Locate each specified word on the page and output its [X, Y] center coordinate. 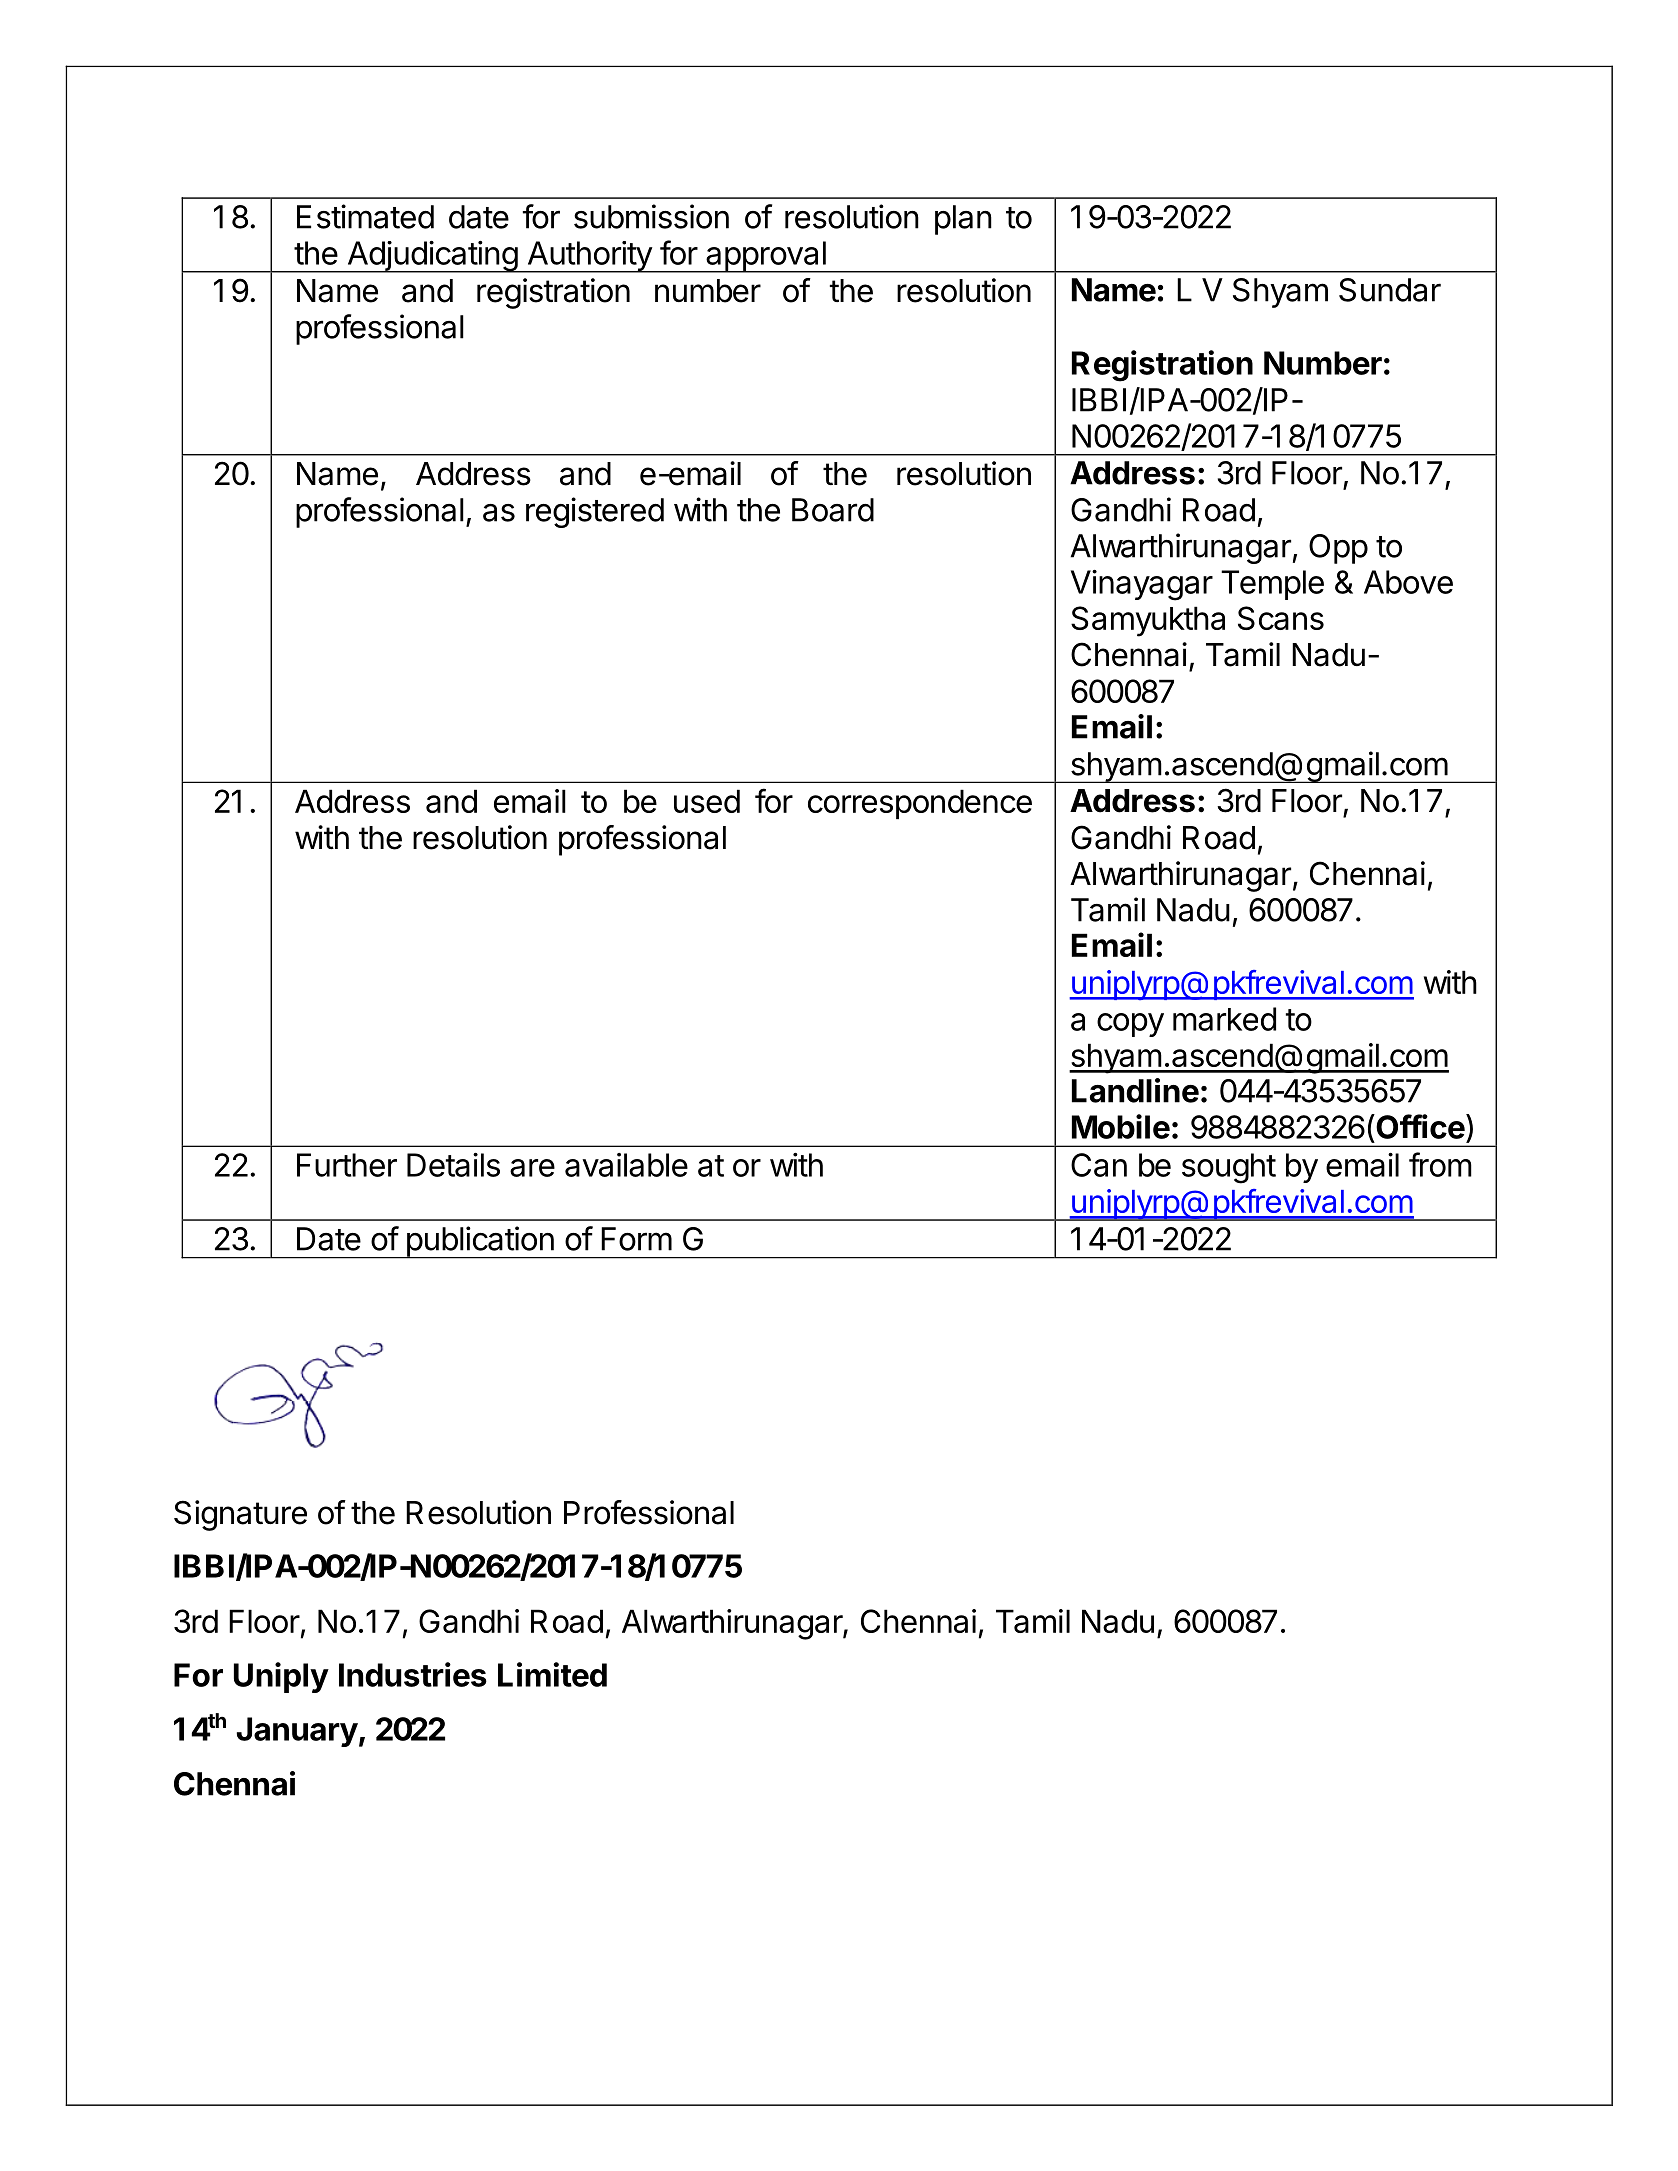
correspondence [920, 804]
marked [1224, 1019]
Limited [552, 1674]
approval [766, 257]
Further [347, 1165]
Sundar [1390, 290]
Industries [413, 1674]
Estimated [365, 216]
